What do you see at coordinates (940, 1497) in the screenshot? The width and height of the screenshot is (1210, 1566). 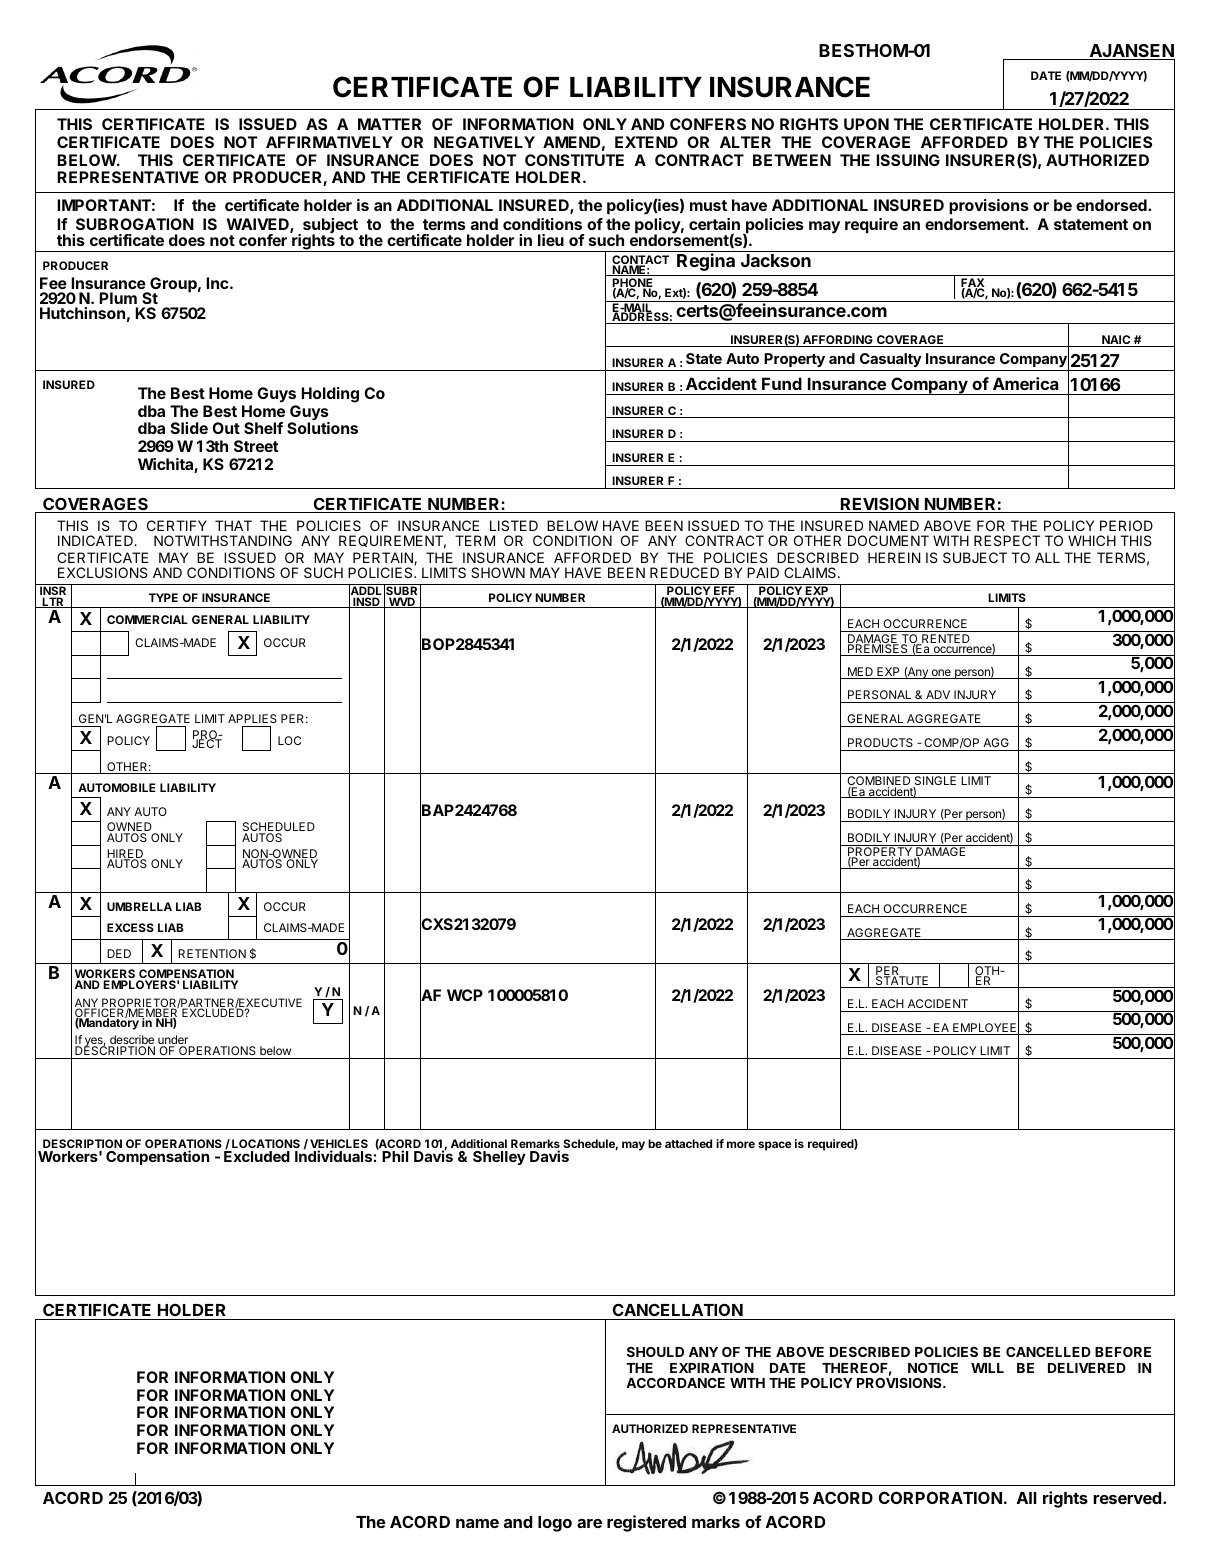 I see `CORPORATION` at bounding box center [940, 1497].
